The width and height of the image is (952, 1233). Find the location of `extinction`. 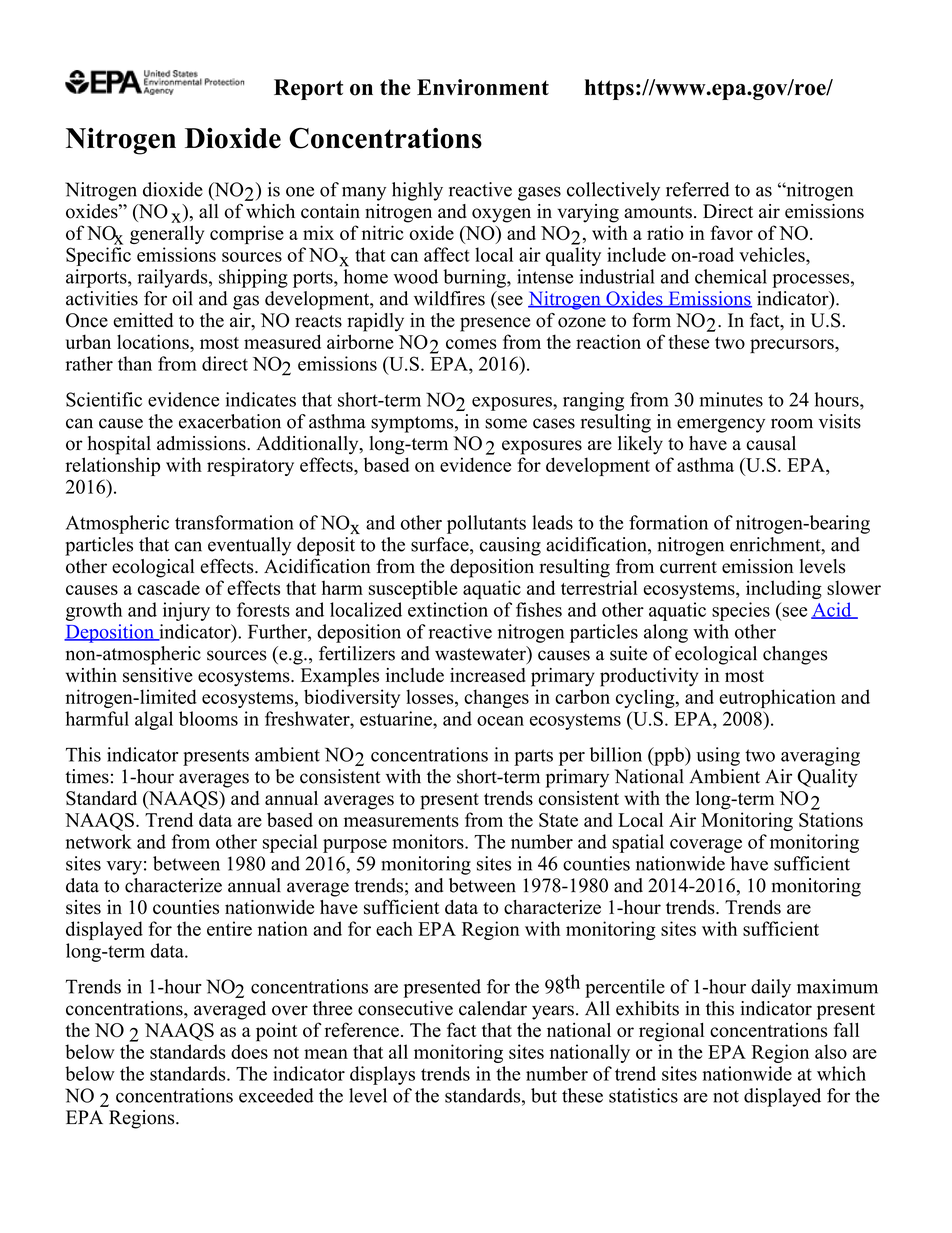

extinction is located at coordinates (448, 609).
